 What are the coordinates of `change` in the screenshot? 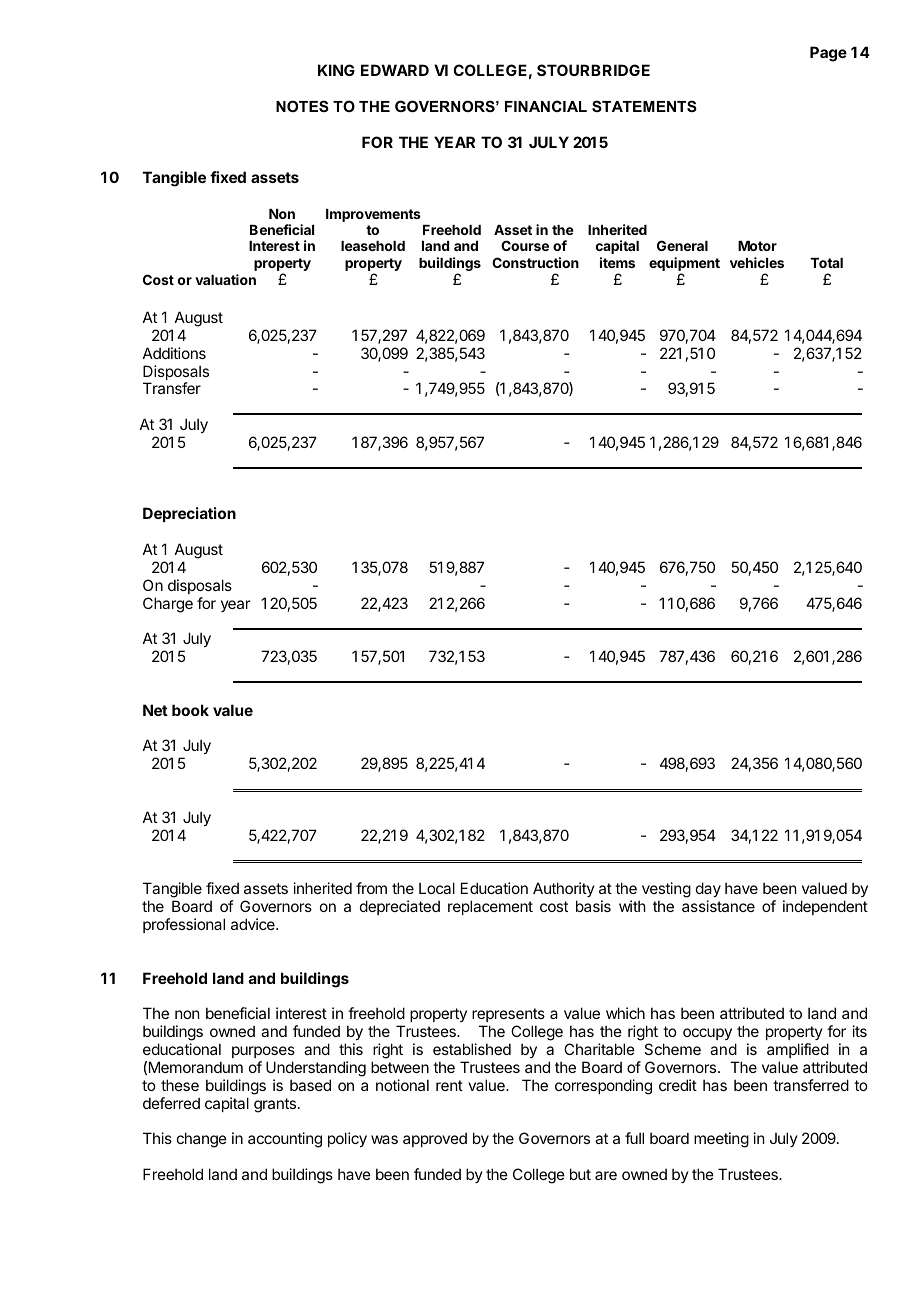 It's located at (202, 1140).
